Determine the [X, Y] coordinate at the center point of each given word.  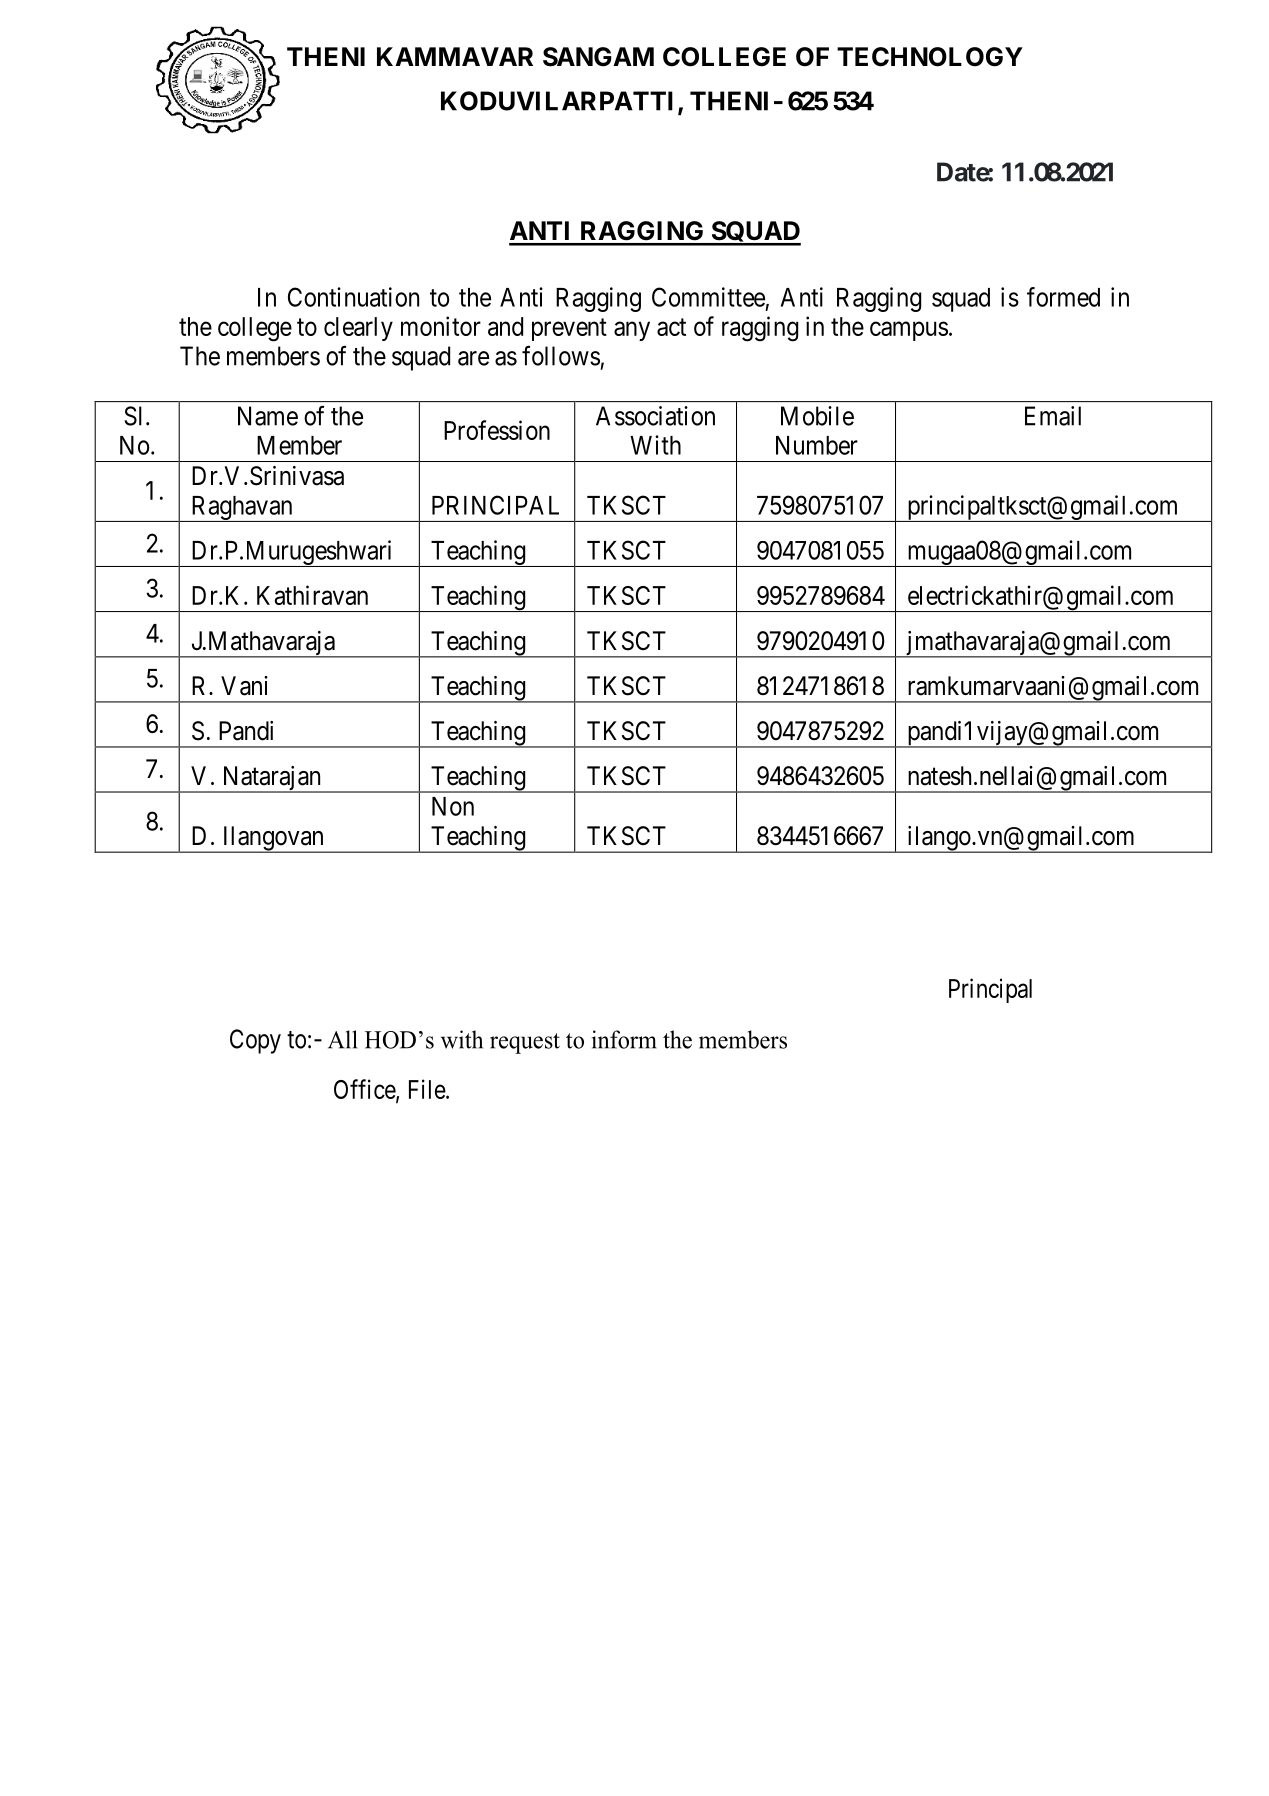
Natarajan [271, 779]
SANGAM [598, 57]
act [671, 327]
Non [453, 806]
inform [624, 1039]
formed [1063, 297]
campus [909, 331]
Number [817, 445]
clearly [358, 329]
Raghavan [242, 509]
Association [655, 416]
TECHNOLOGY [930, 57]
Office [365, 1090]
